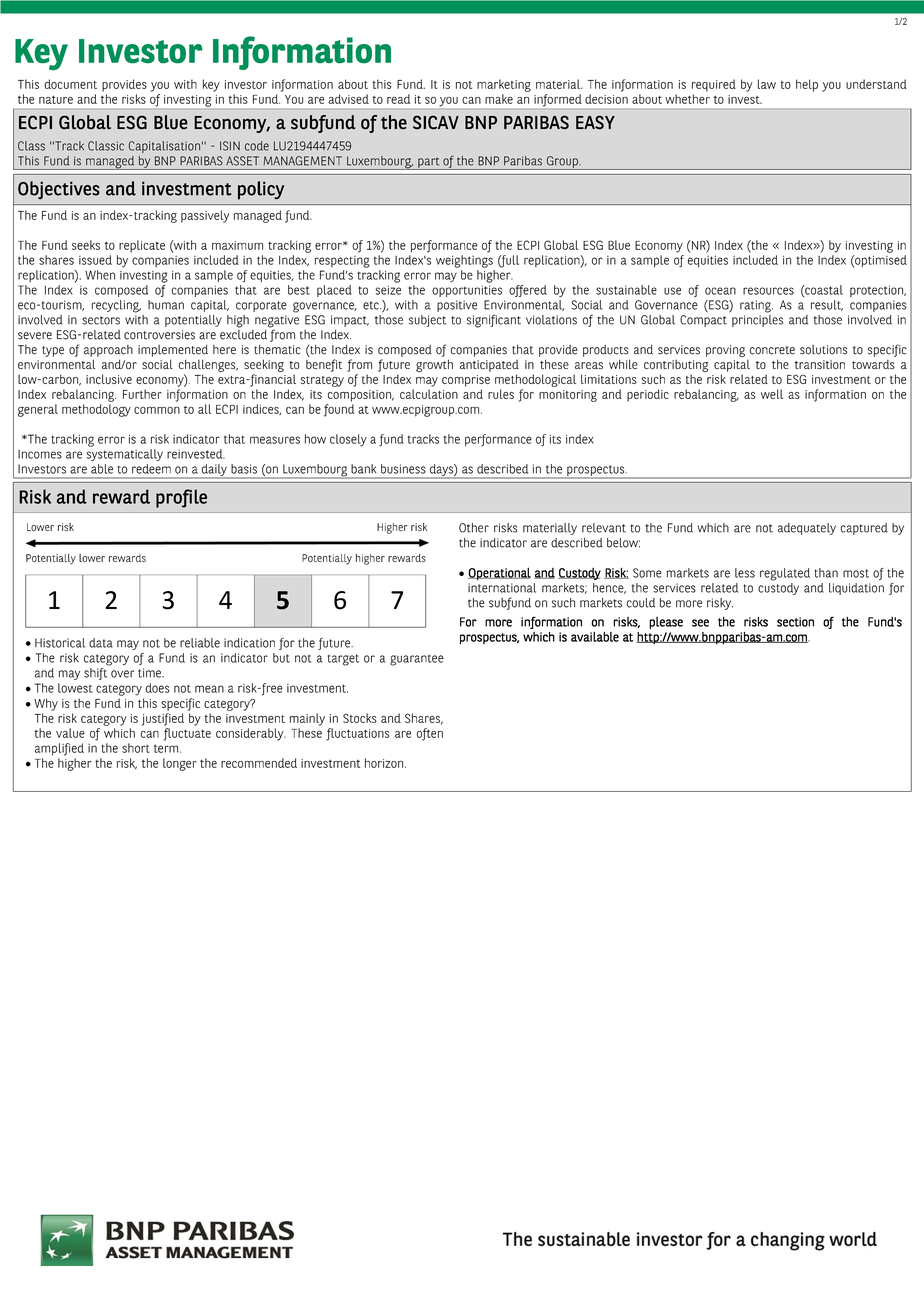 This screenshot has height=1308, width=924. What do you see at coordinates (464, 261) in the screenshot?
I see `weightings` at bounding box center [464, 261].
